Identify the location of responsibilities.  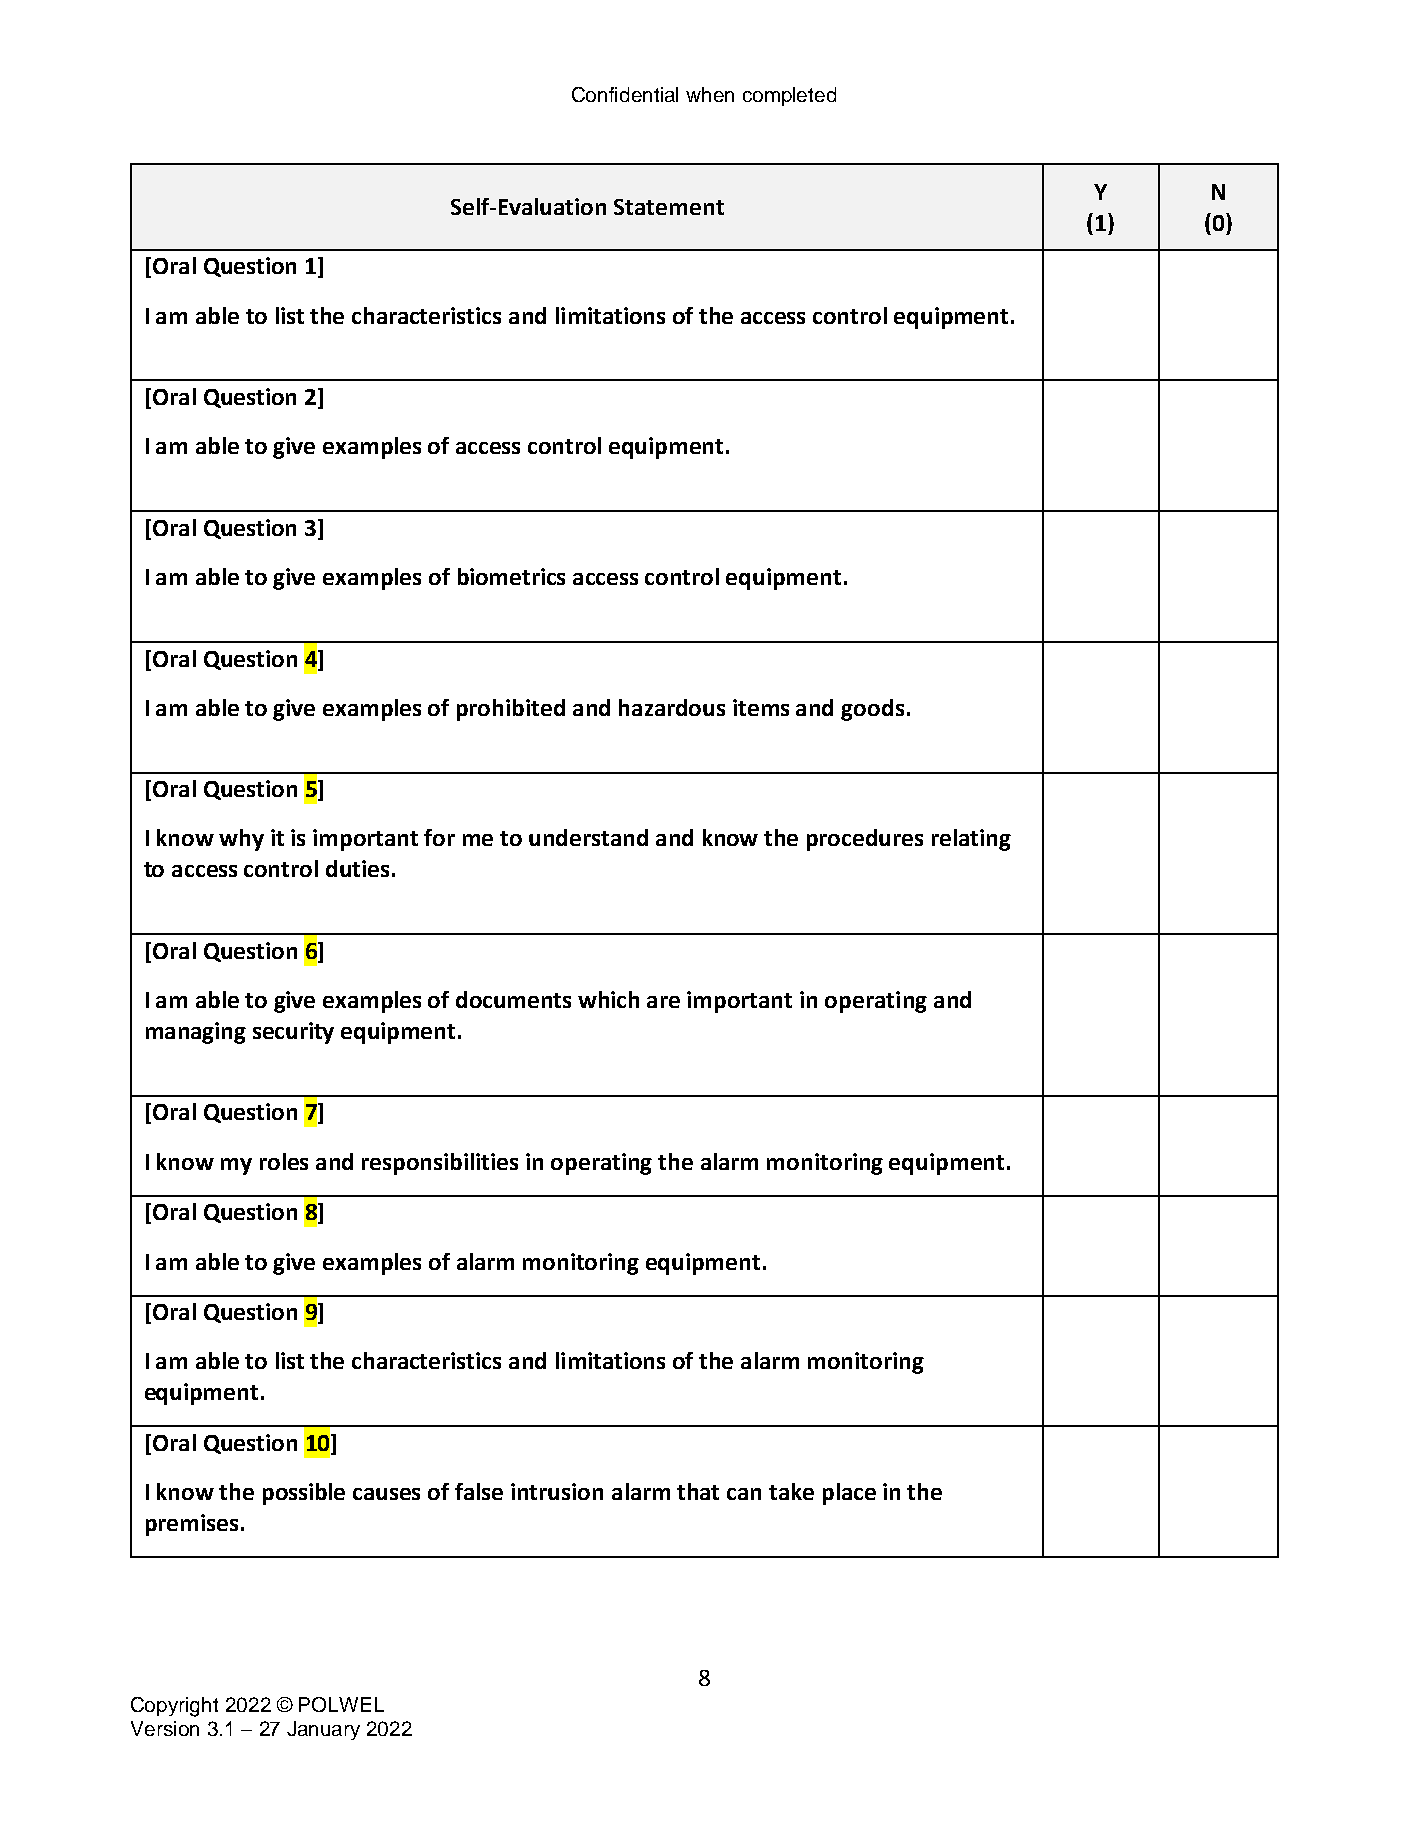
(440, 1164).
